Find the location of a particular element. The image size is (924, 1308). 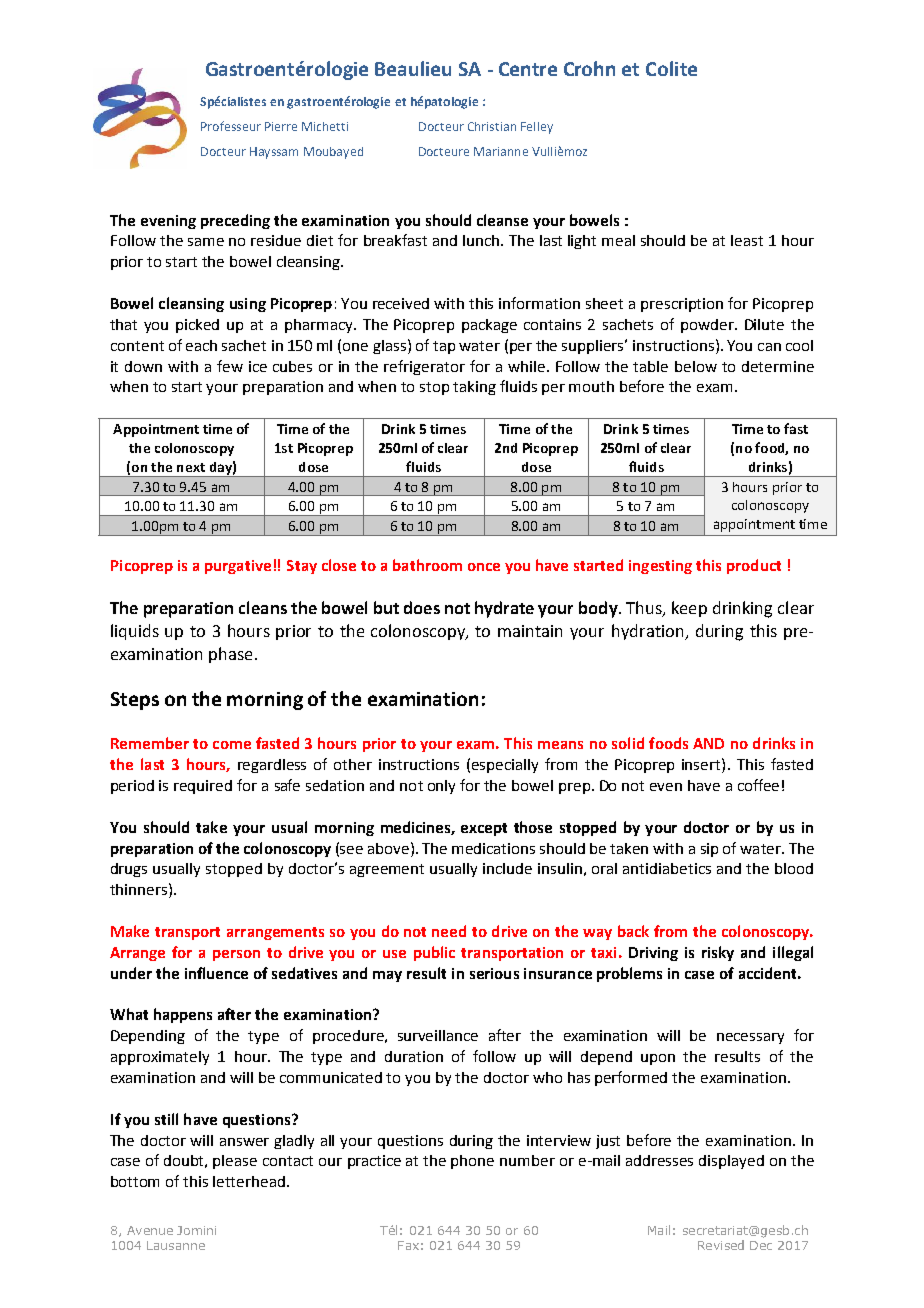

serious is located at coordinates (494, 973).
